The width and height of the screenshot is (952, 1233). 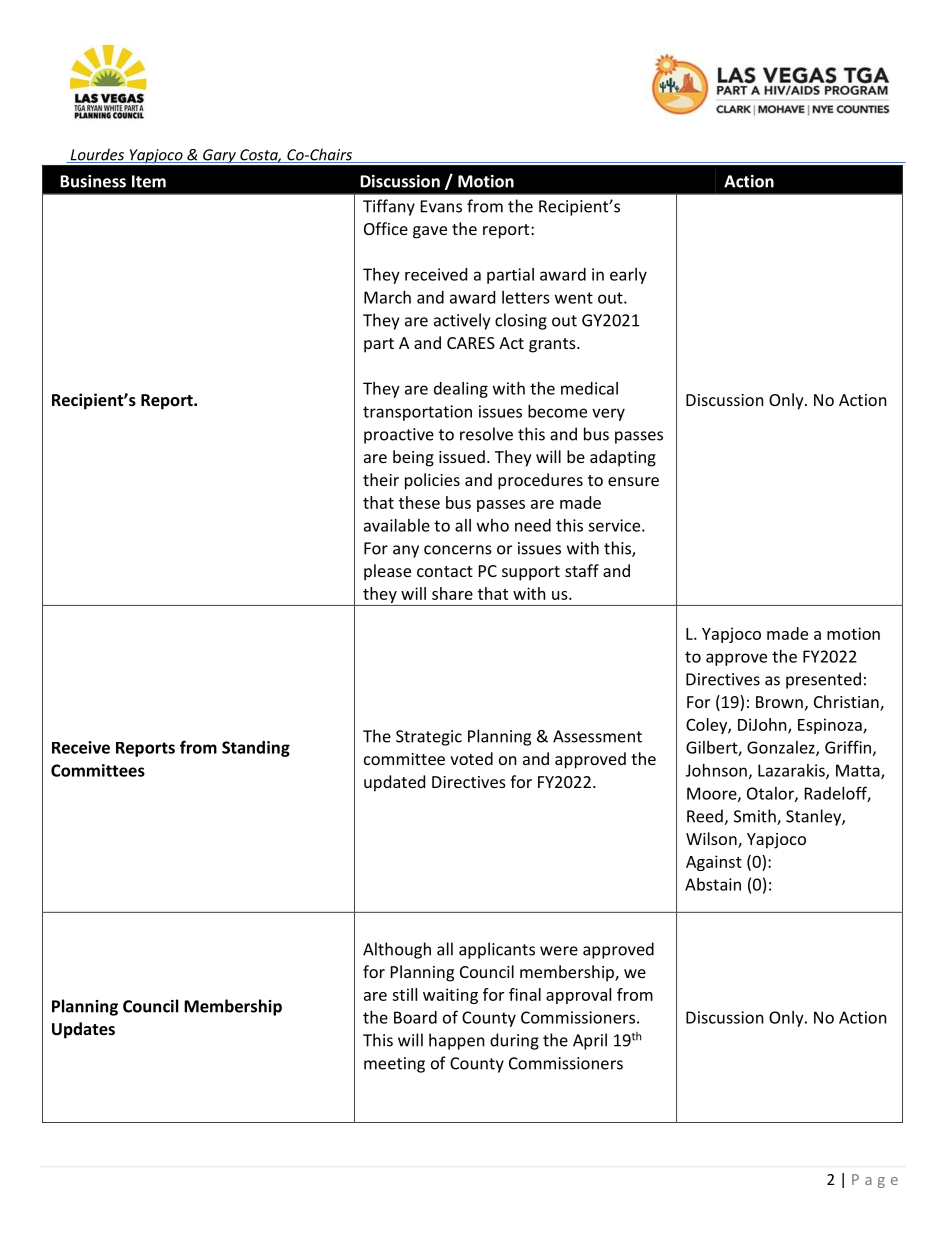 What do you see at coordinates (381, 479) in the screenshot?
I see `their` at bounding box center [381, 479].
